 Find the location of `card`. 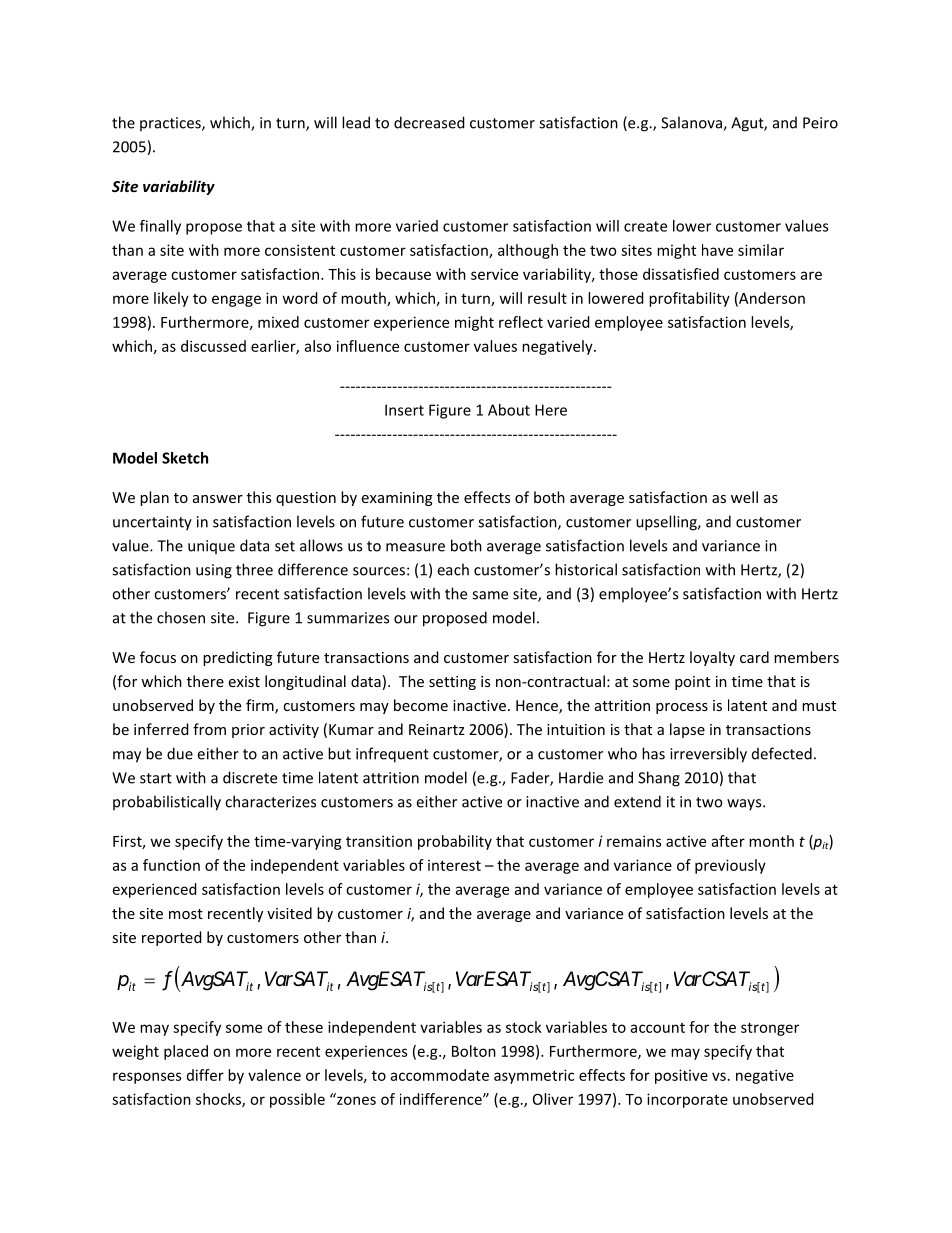

card is located at coordinates (754, 657).
